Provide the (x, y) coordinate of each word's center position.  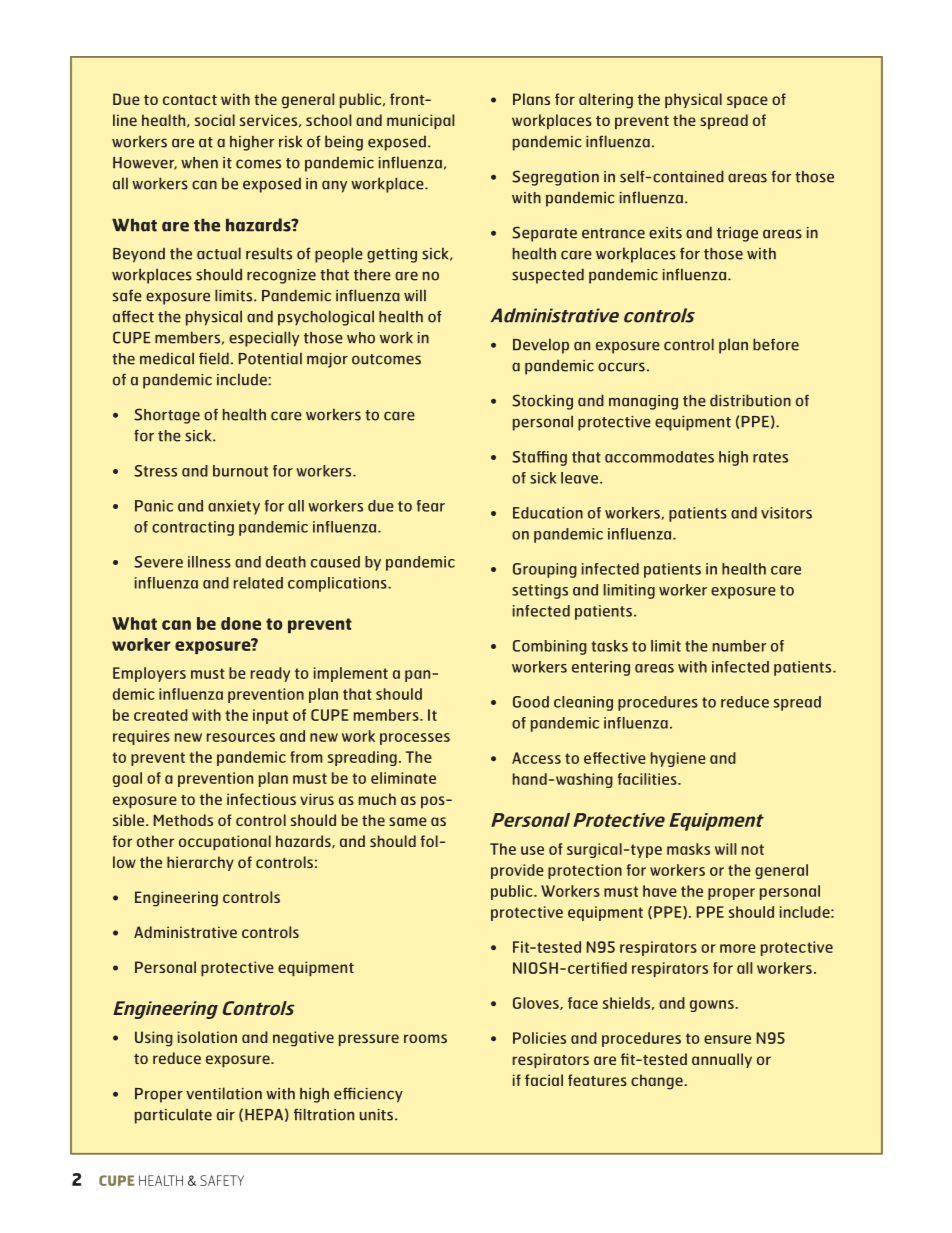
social (215, 120)
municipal (420, 121)
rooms (425, 1038)
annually (722, 1060)
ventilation (224, 1093)
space (747, 102)
